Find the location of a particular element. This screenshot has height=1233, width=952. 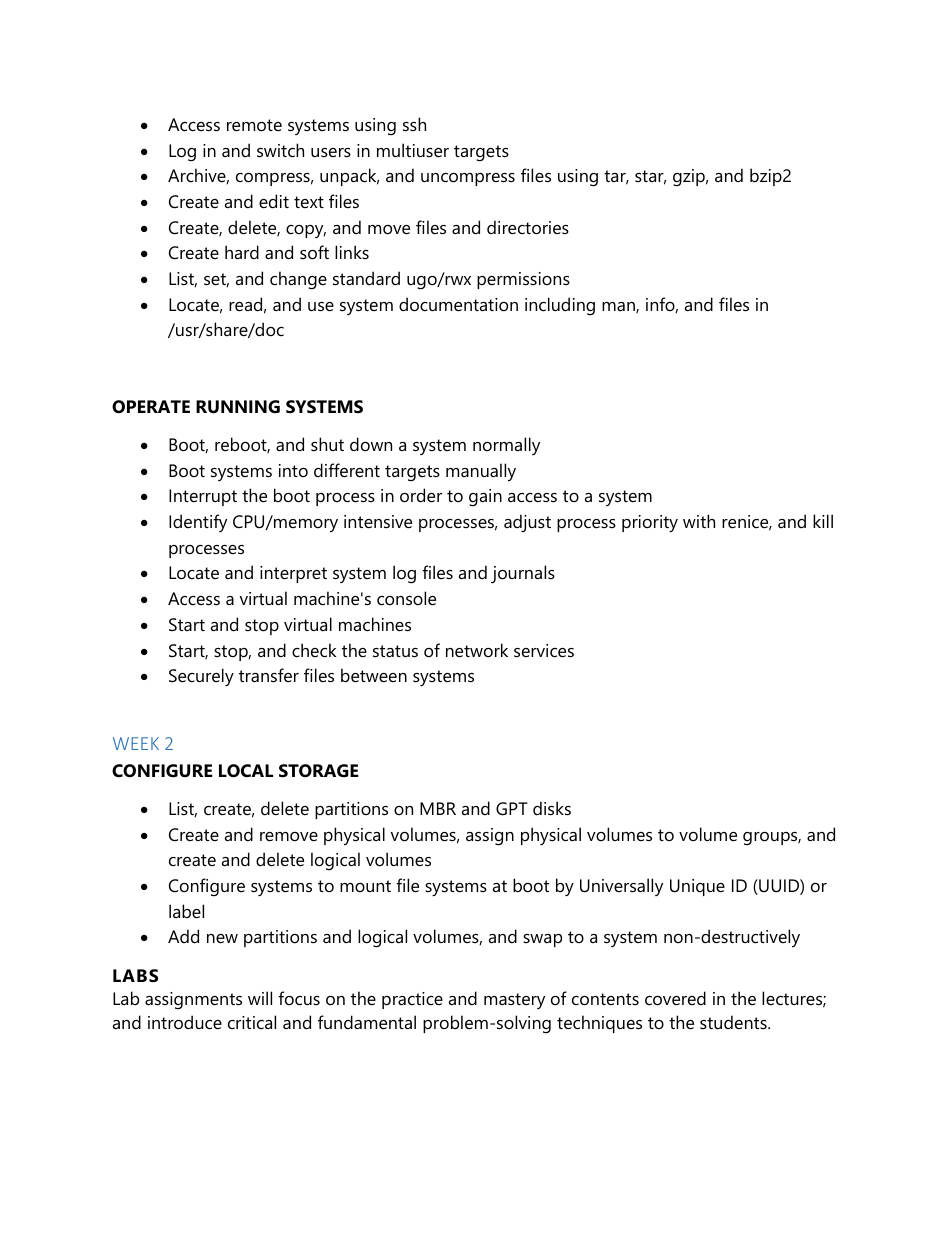

remote is located at coordinates (254, 125).
